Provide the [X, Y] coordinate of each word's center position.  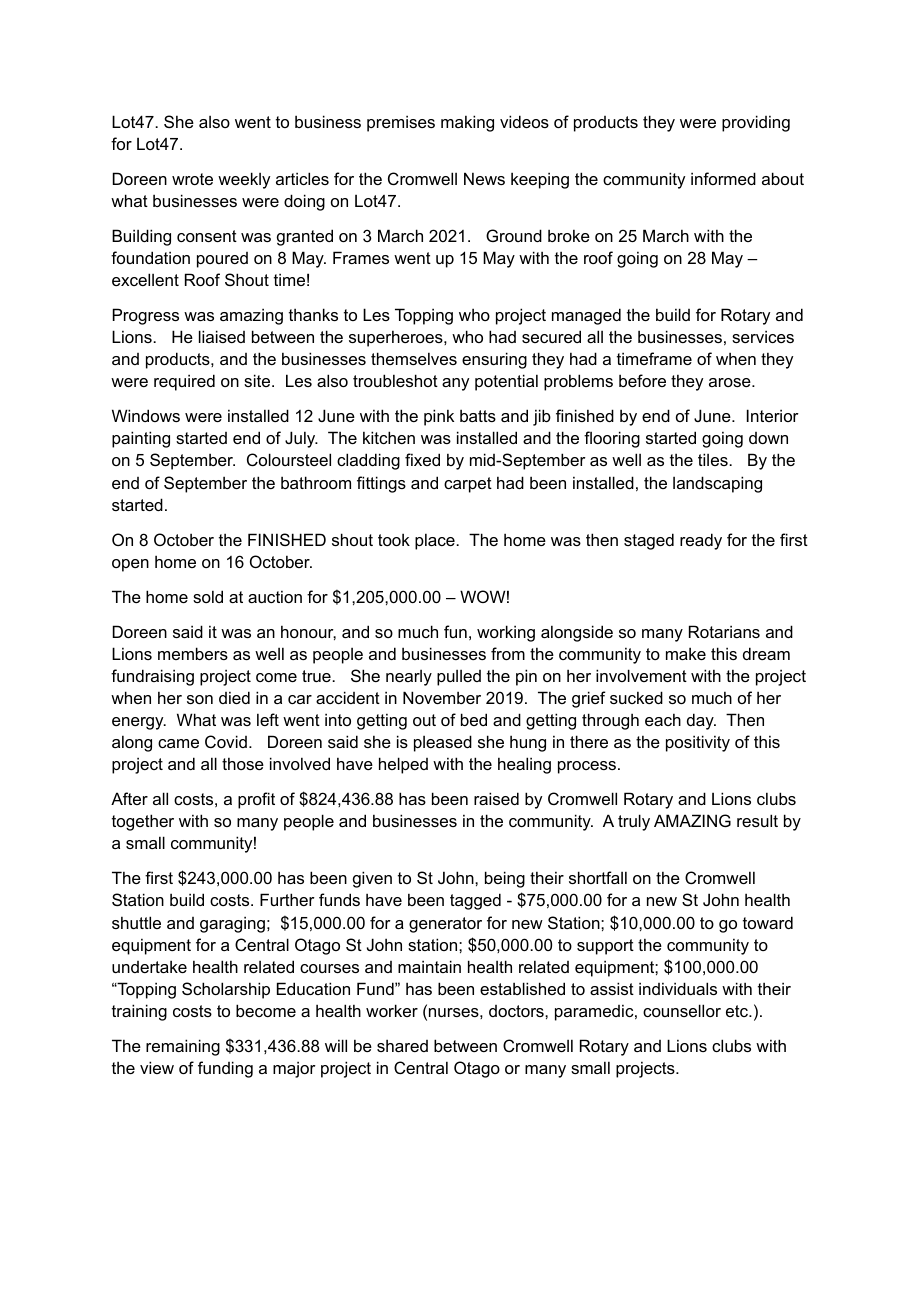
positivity [698, 743]
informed [723, 178]
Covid [226, 741]
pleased [443, 743]
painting [141, 439]
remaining [183, 1047]
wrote [192, 179]
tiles [714, 459]
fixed [422, 459]
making [467, 123]
